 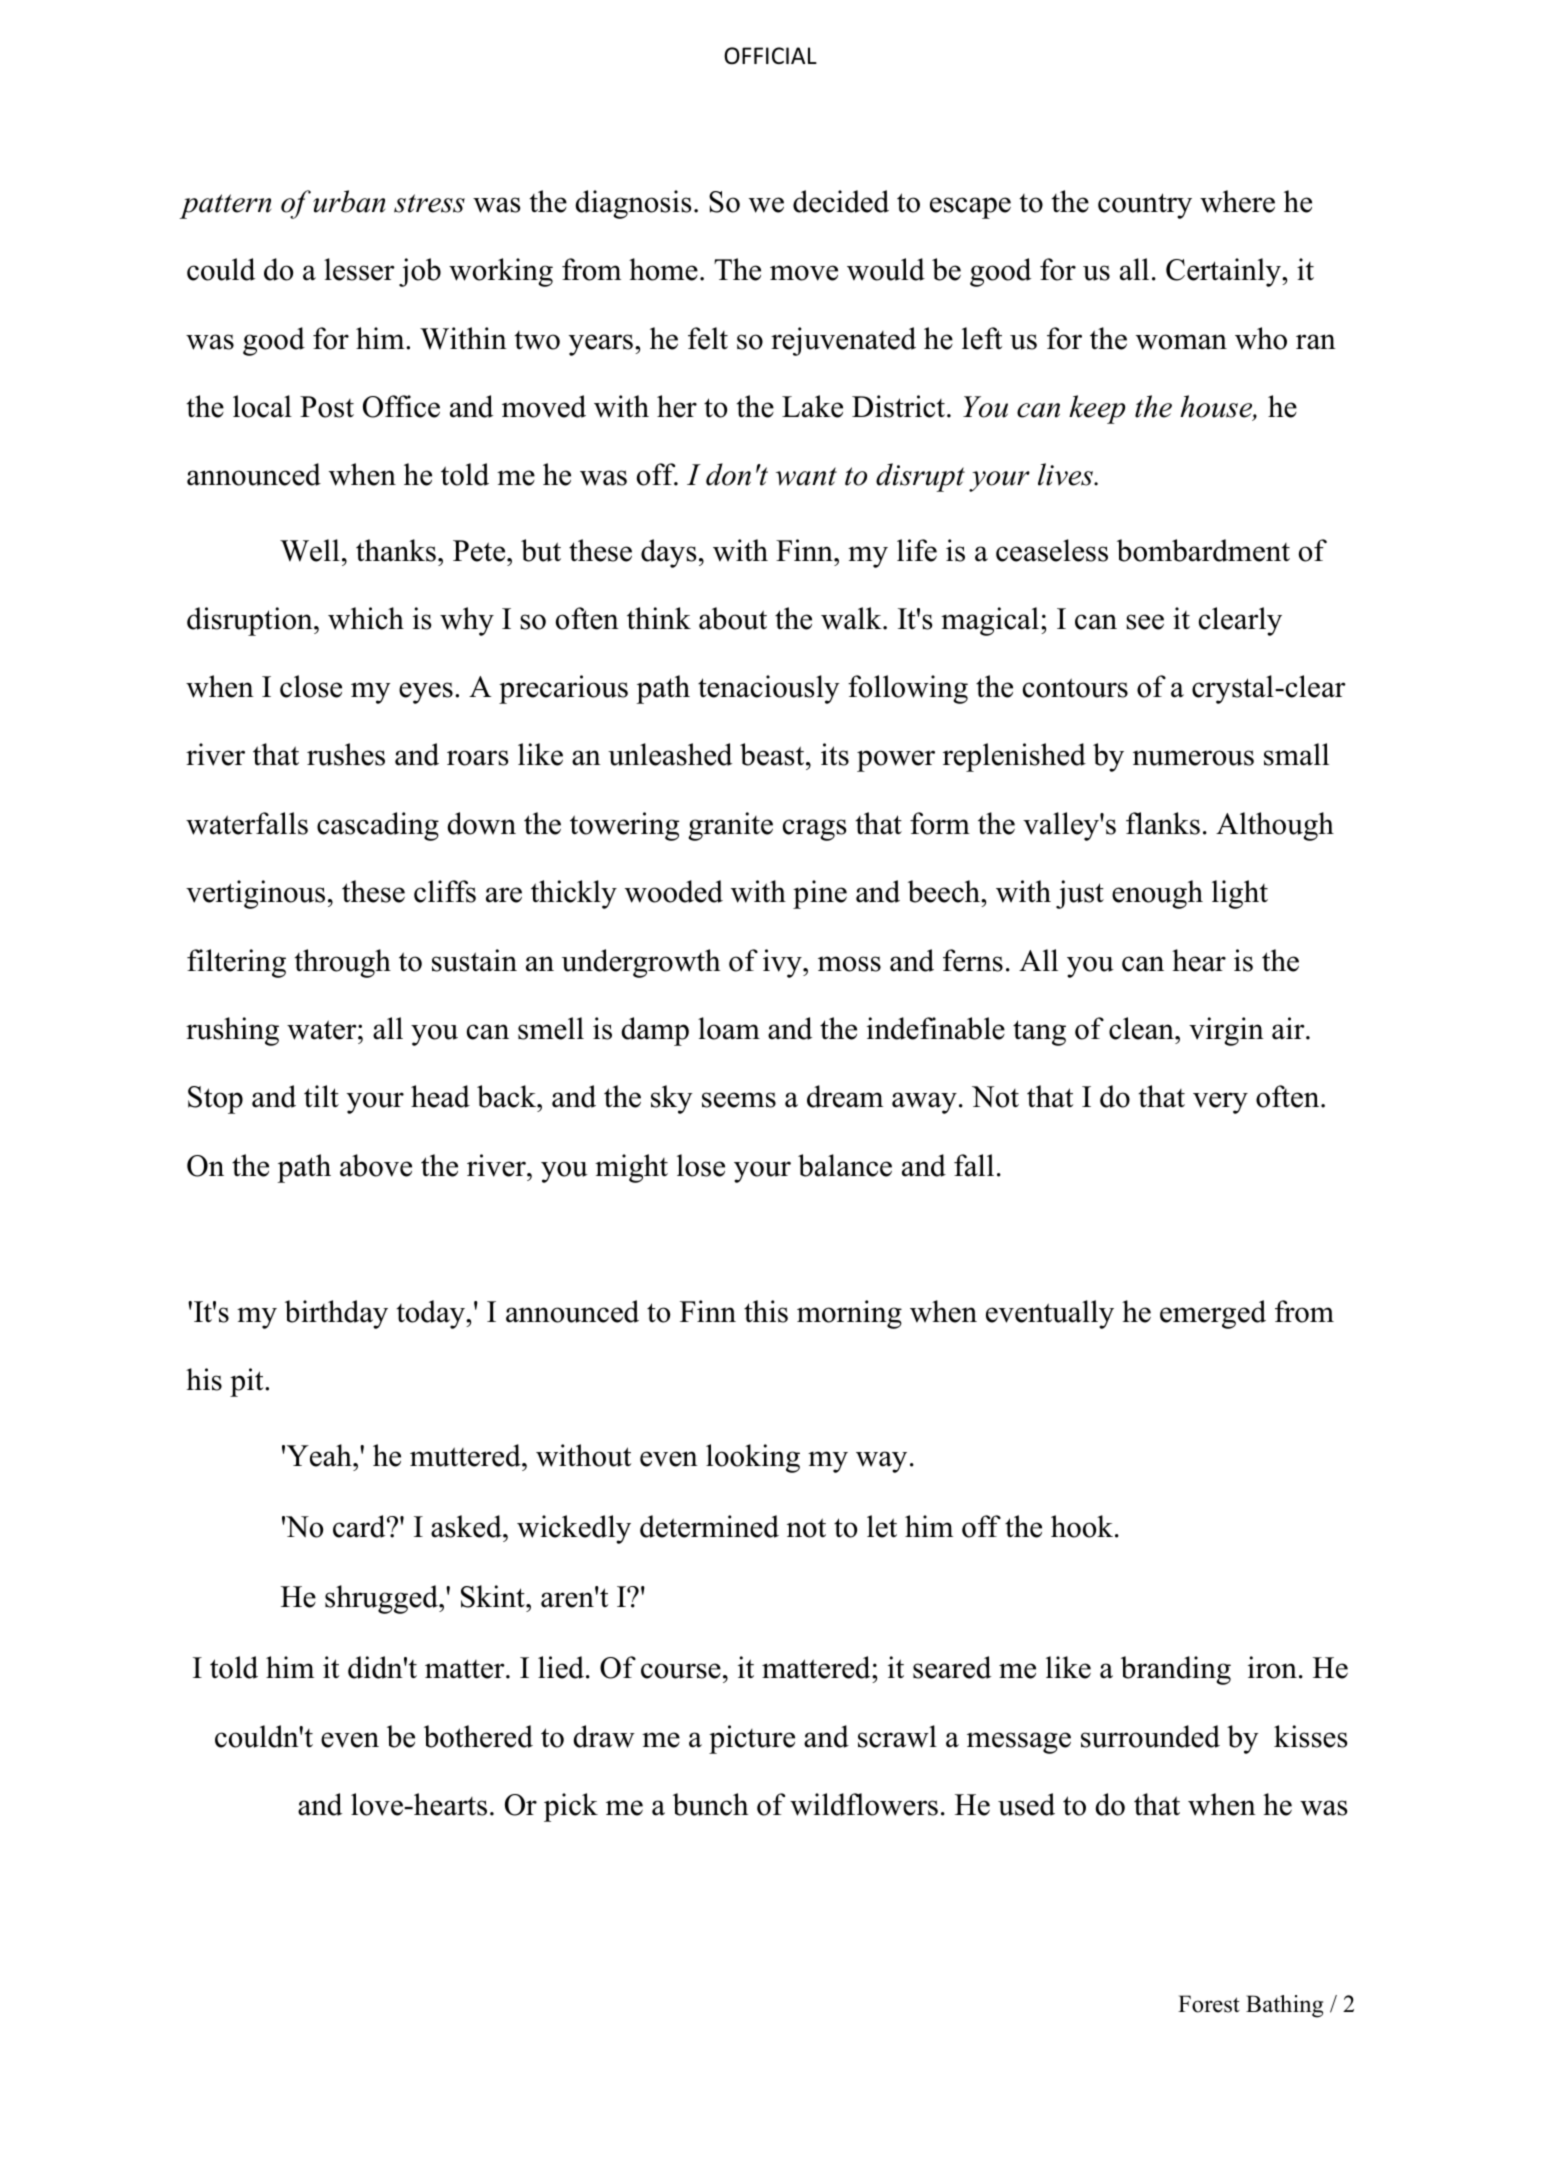 What do you see at coordinates (478, 1736) in the screenshot?
I see `bothered` at bounding box center [478, 1736].
